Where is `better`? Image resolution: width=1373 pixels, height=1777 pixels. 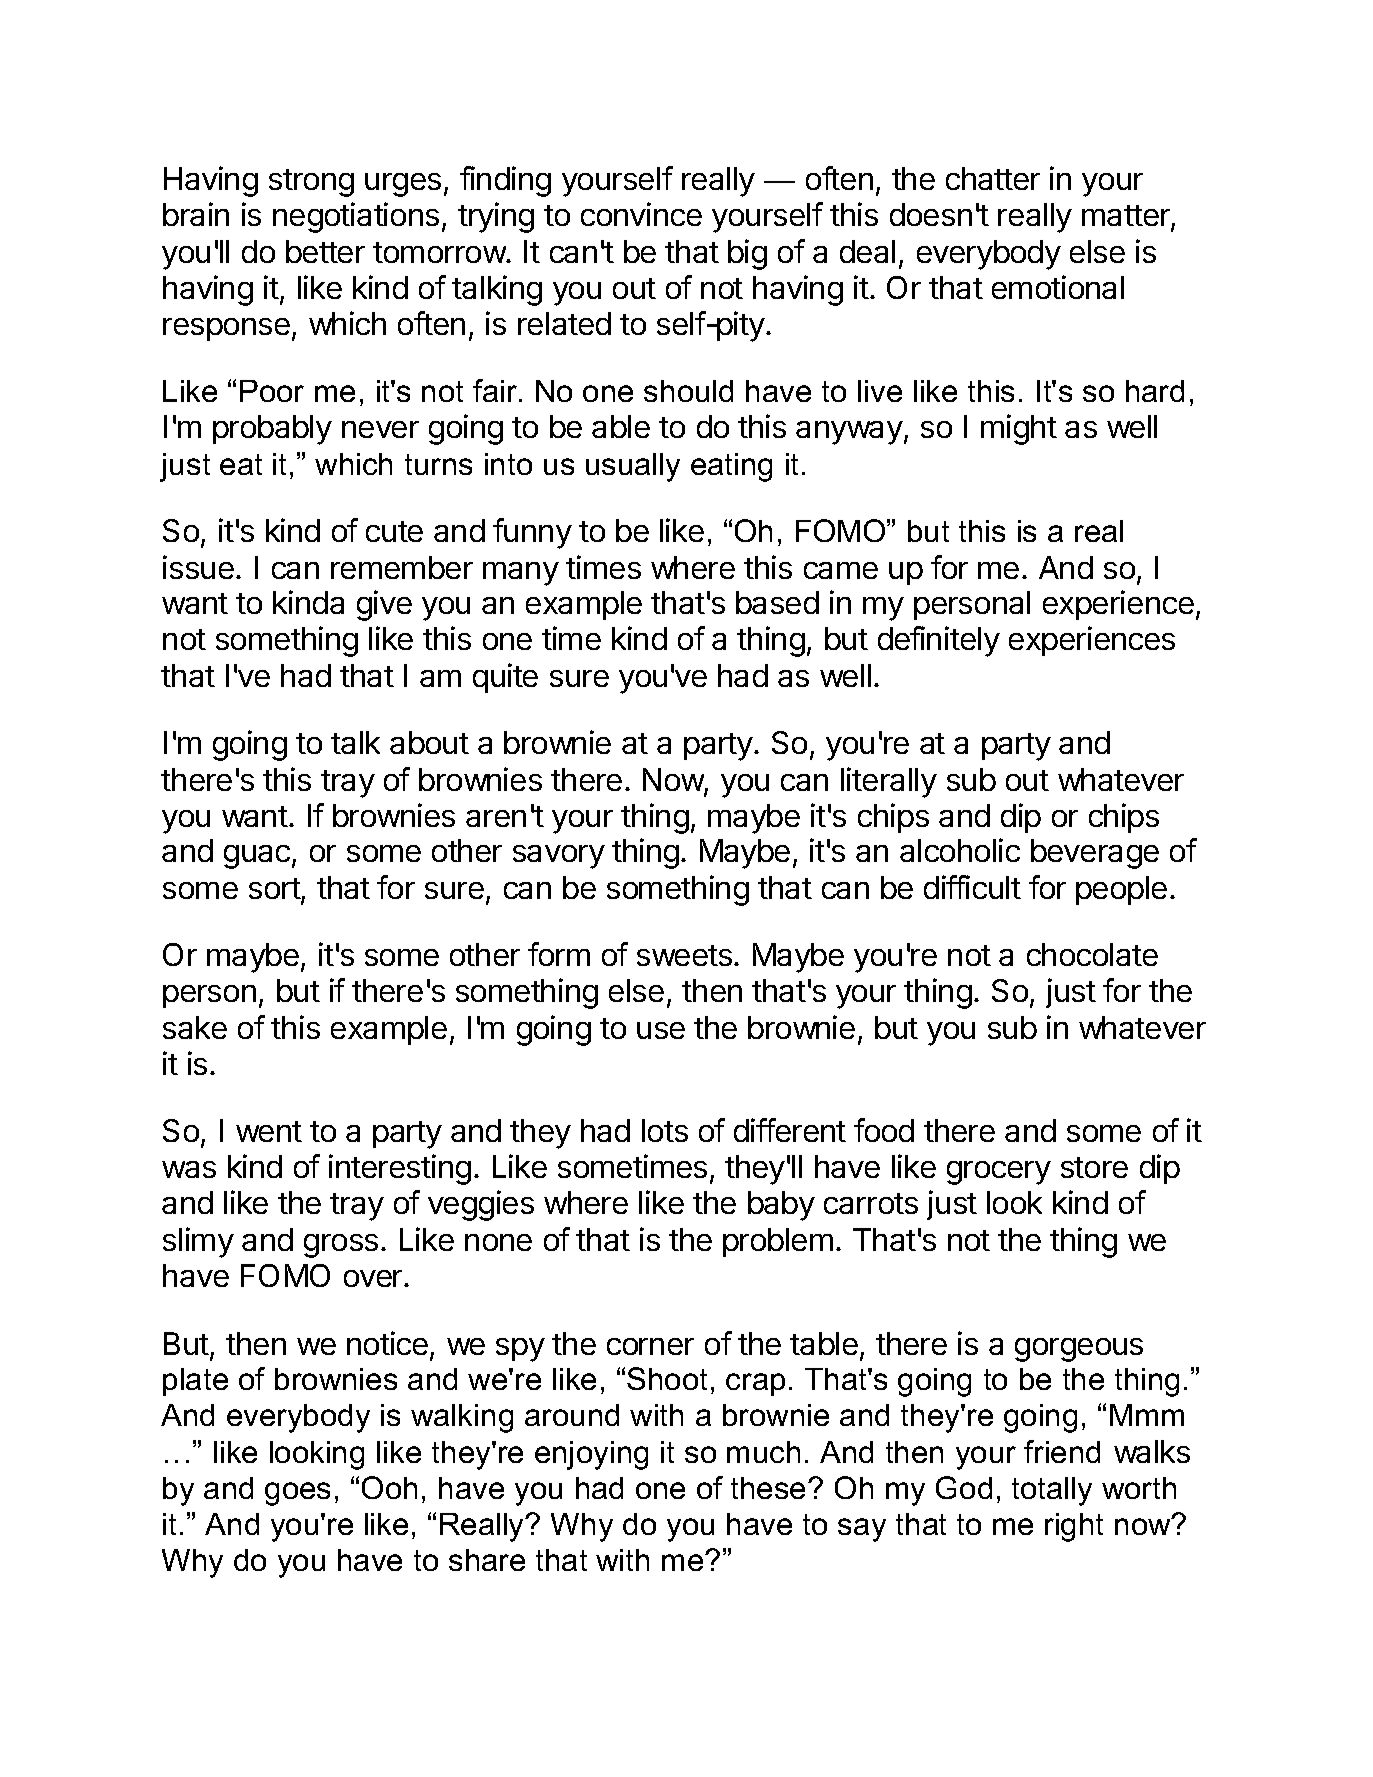
better is located at coordinates (325, 251).
